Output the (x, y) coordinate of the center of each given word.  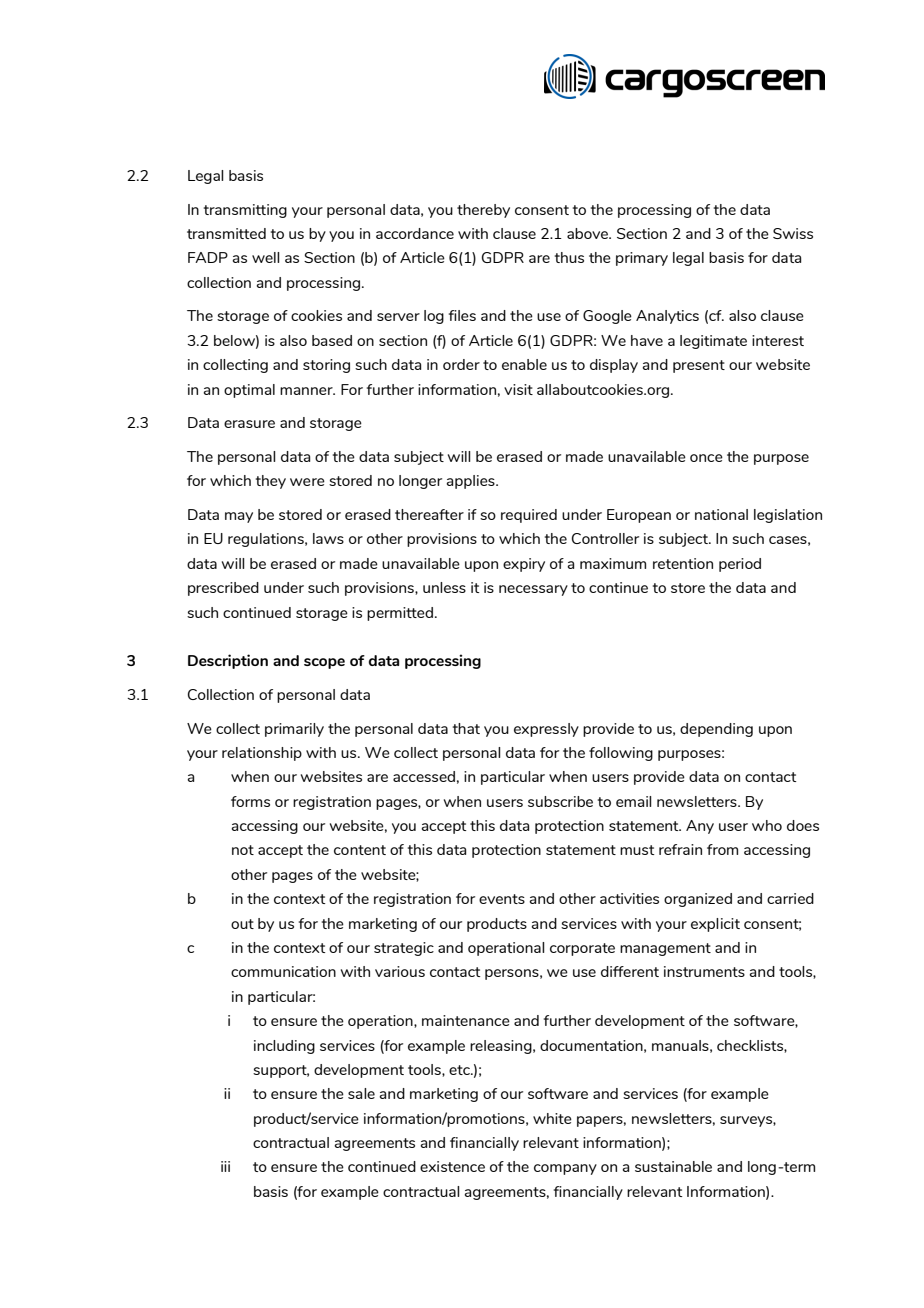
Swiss (793, 233)
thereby (483, 211)
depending (716, 730)
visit (518, 389)
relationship (262, 754)
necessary (533, 590)
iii (225, 1166)
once (706, 458)
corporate (582, 949)
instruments (704, 971)
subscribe (560, 801)
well (266, 257)
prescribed (223, 589)
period (740, 565)
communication (283, 971)
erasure (249, 424)
